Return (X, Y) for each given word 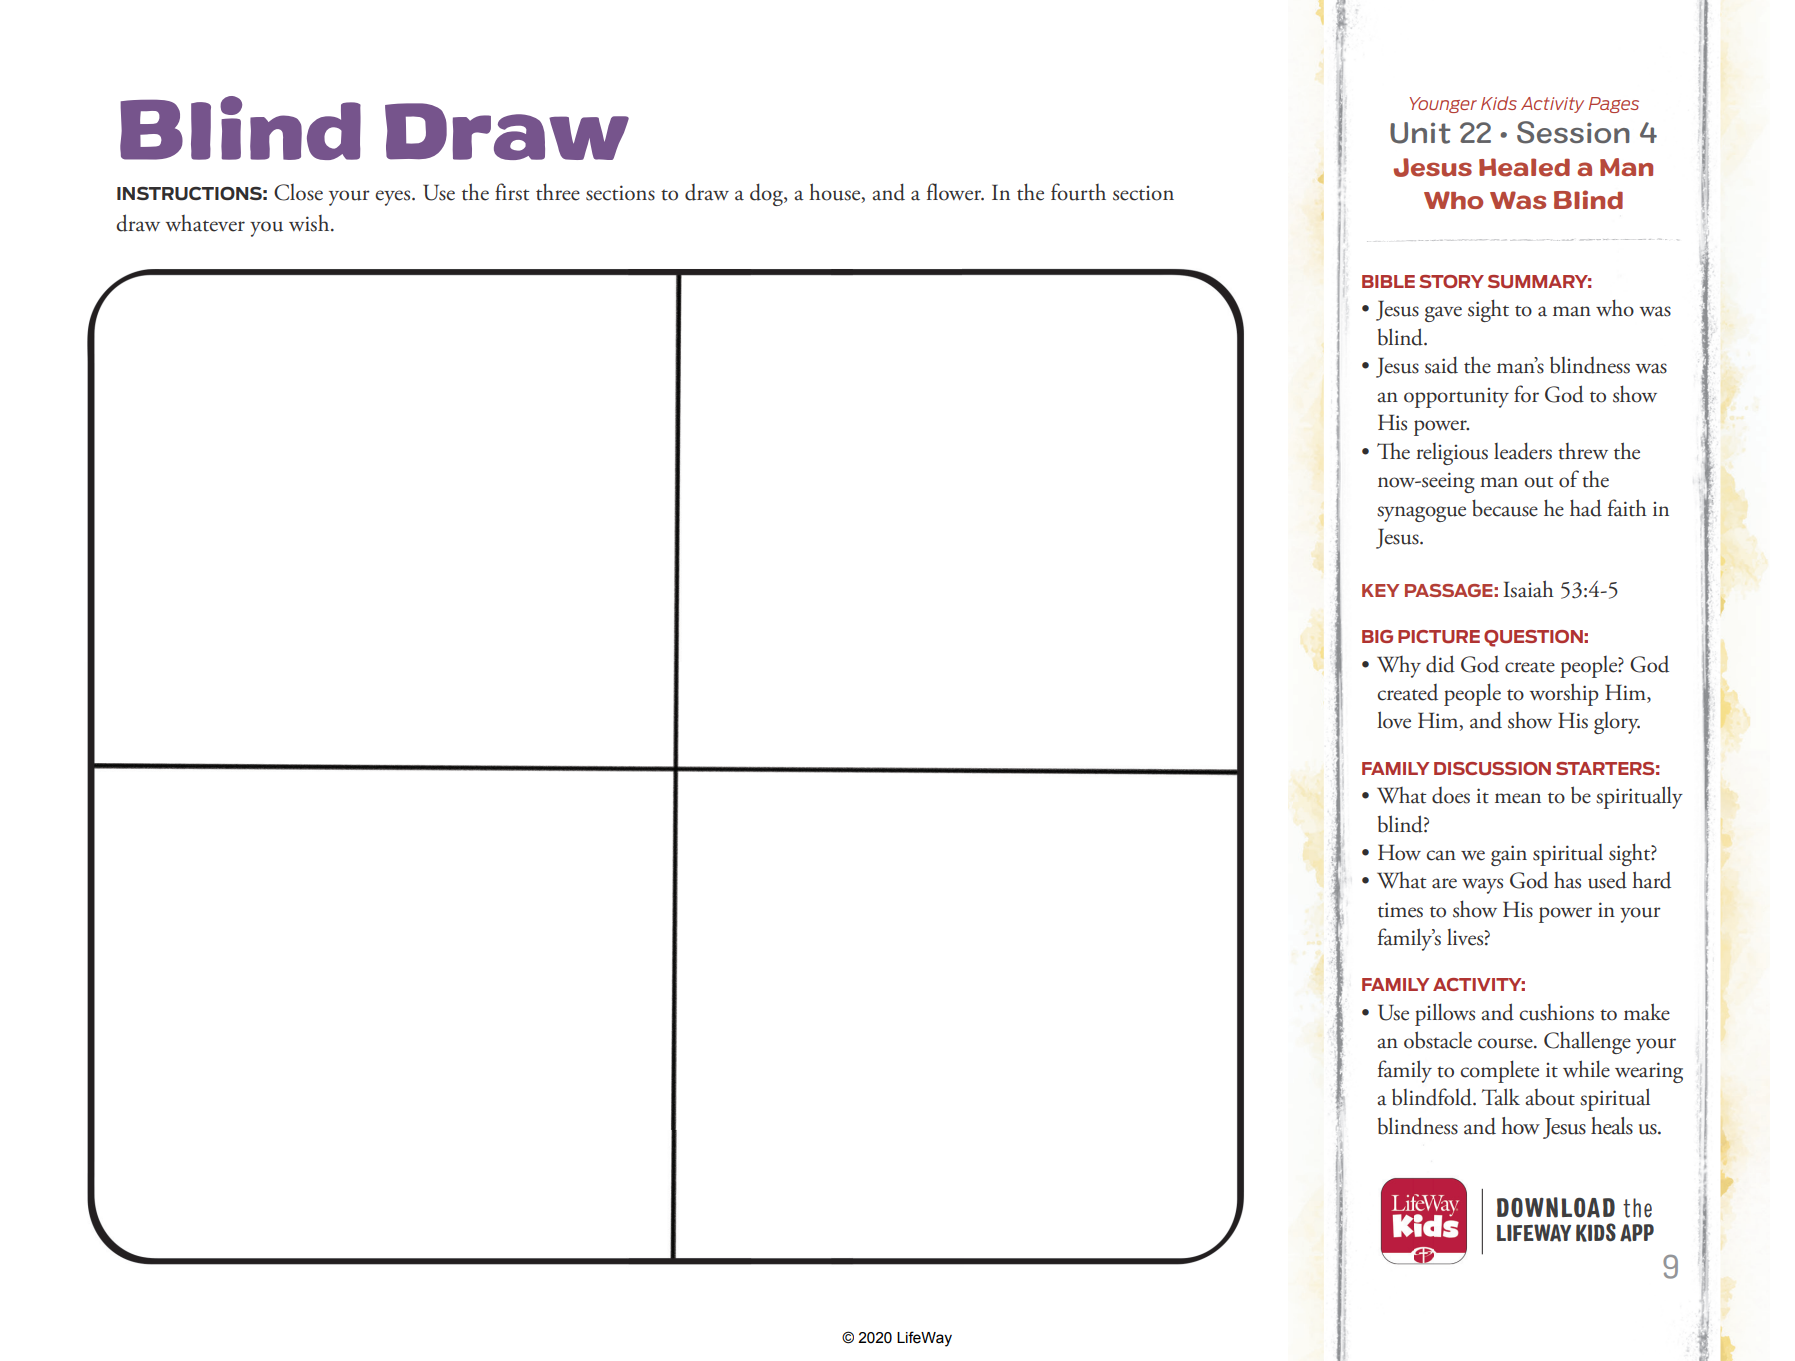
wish (310, 223)
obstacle (1438, 1040)
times (1400, 910)
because (1505, 508)
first (512, 192)
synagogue (1421, 514)
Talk (1501, 1097)
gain (1509, 855)
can (1441, 855)
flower (955, 192)
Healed (1524, 167)
